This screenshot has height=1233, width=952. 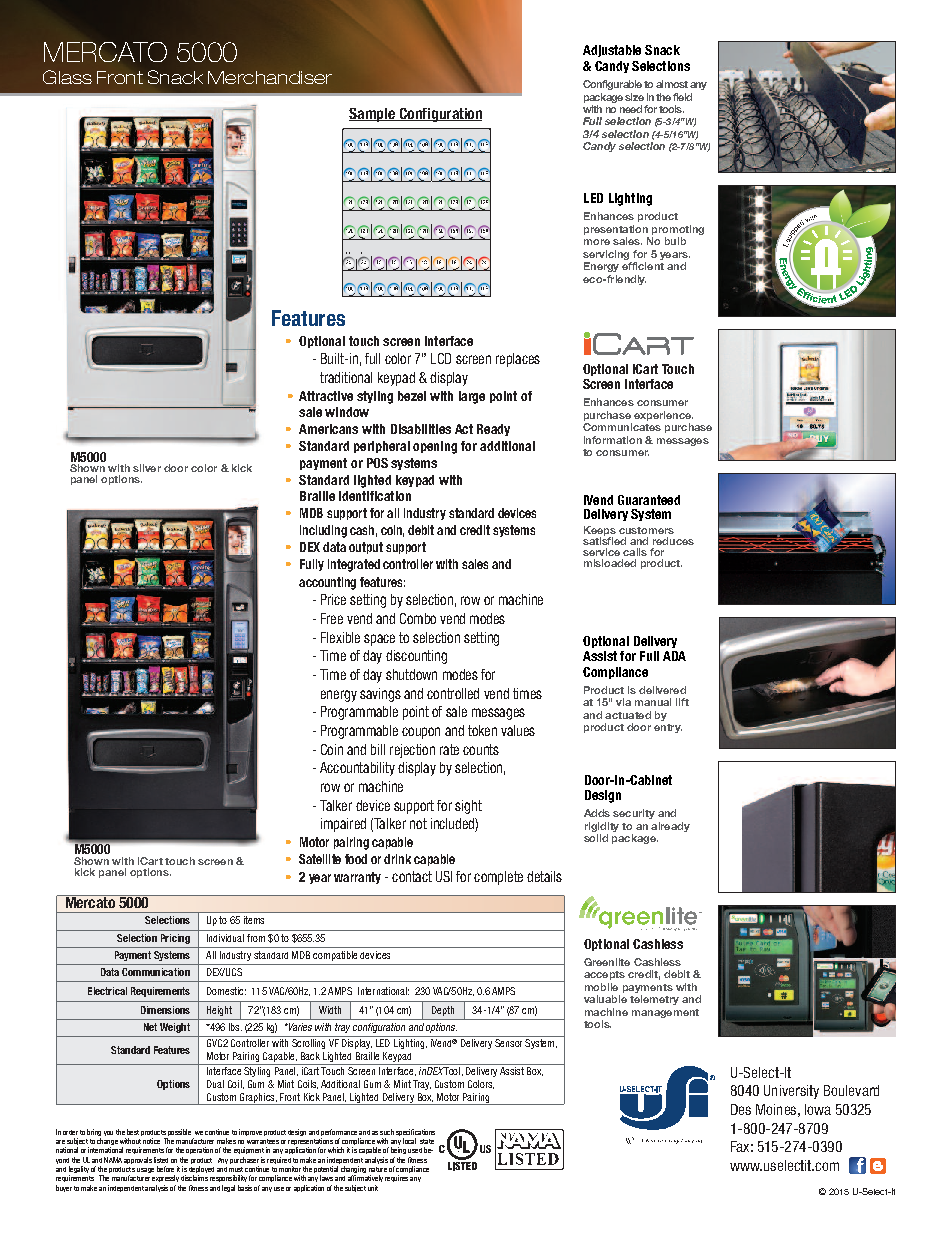 I want to click on ADA, so click(x=674, y=656).
